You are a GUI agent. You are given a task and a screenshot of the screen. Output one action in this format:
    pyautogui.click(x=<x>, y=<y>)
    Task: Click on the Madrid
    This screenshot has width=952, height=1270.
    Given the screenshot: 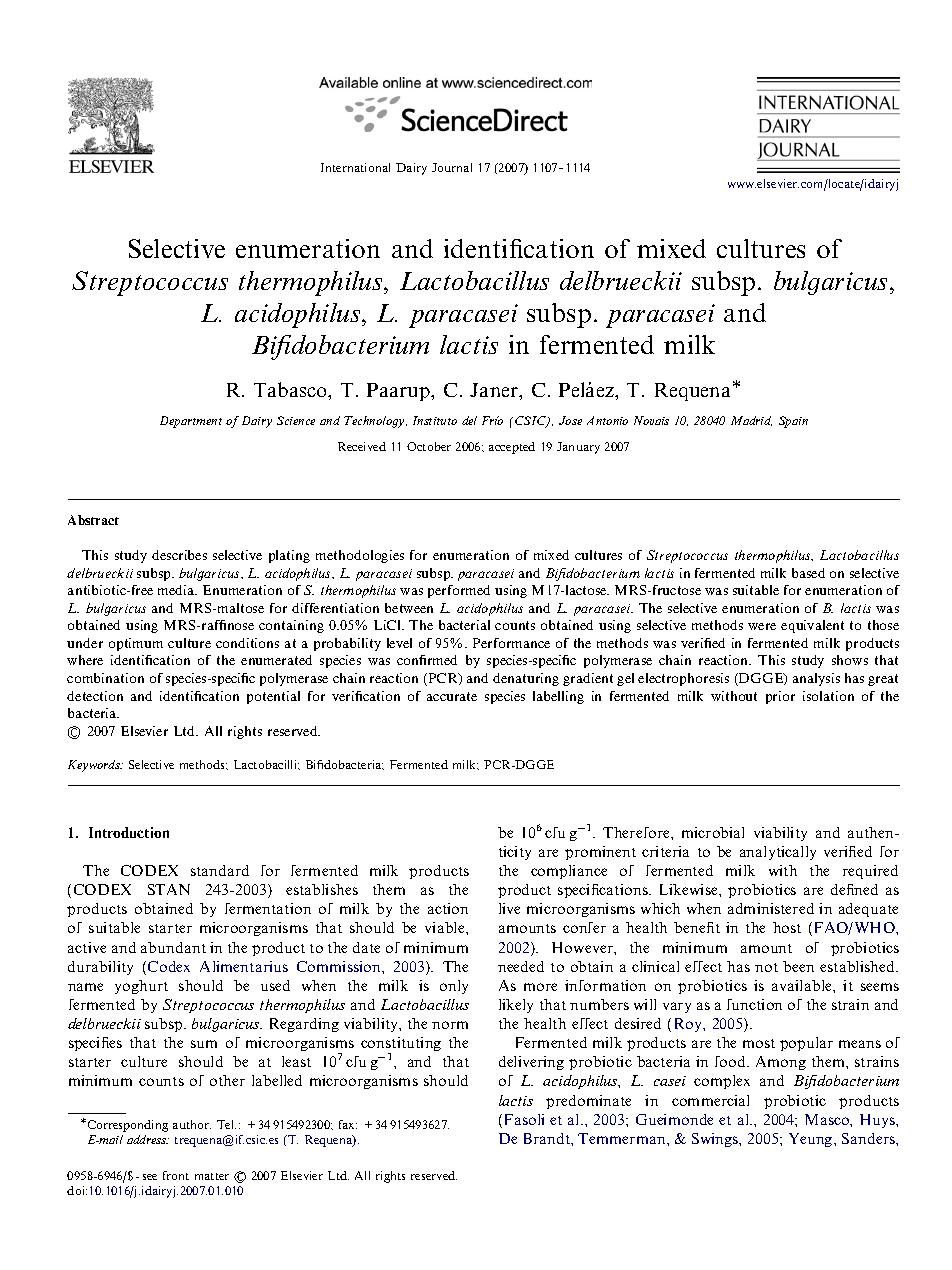 What is the action you would take?
    pyautogui.click(x=751, y=421)
